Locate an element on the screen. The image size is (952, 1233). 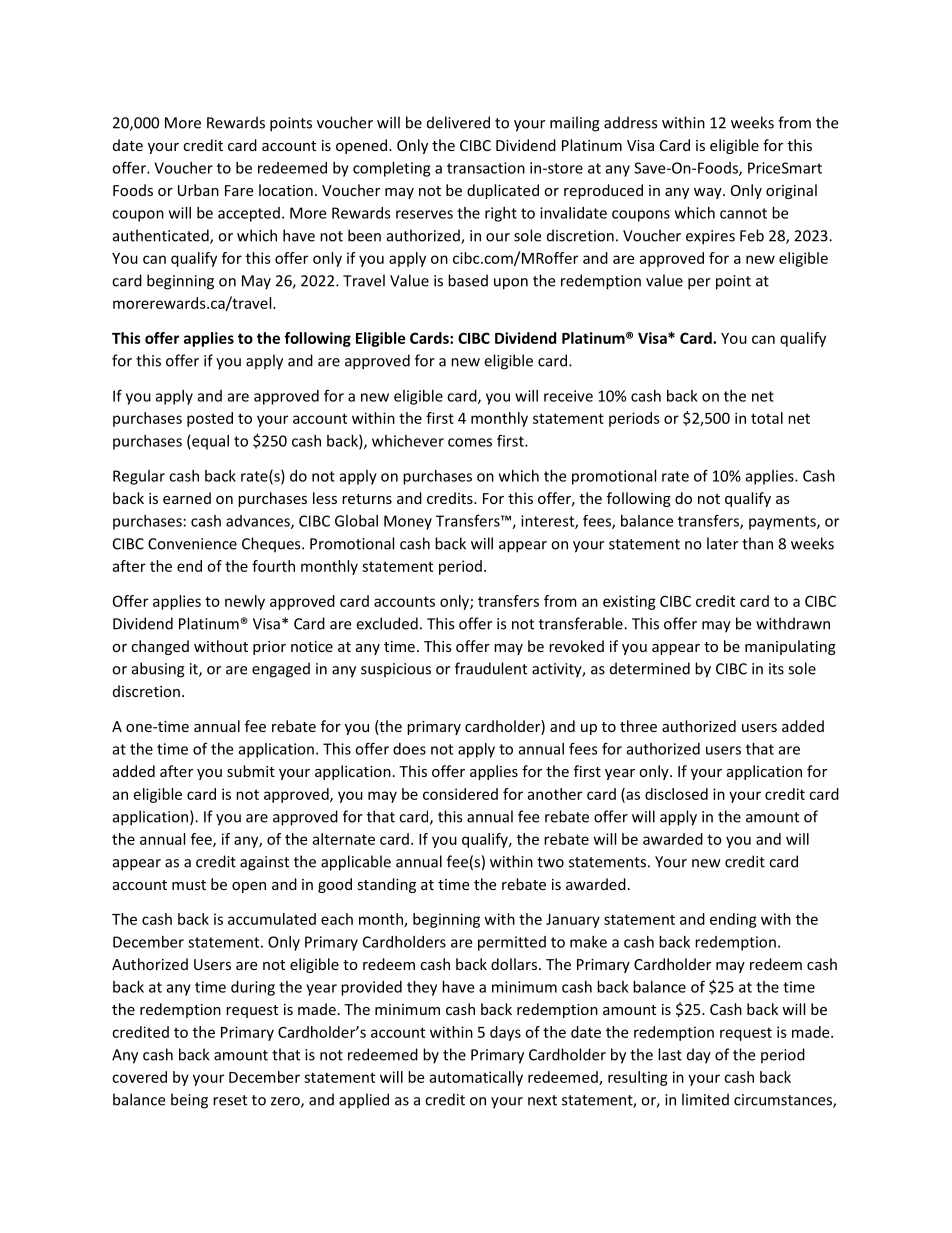
against is located at coordinates (264, 863).
